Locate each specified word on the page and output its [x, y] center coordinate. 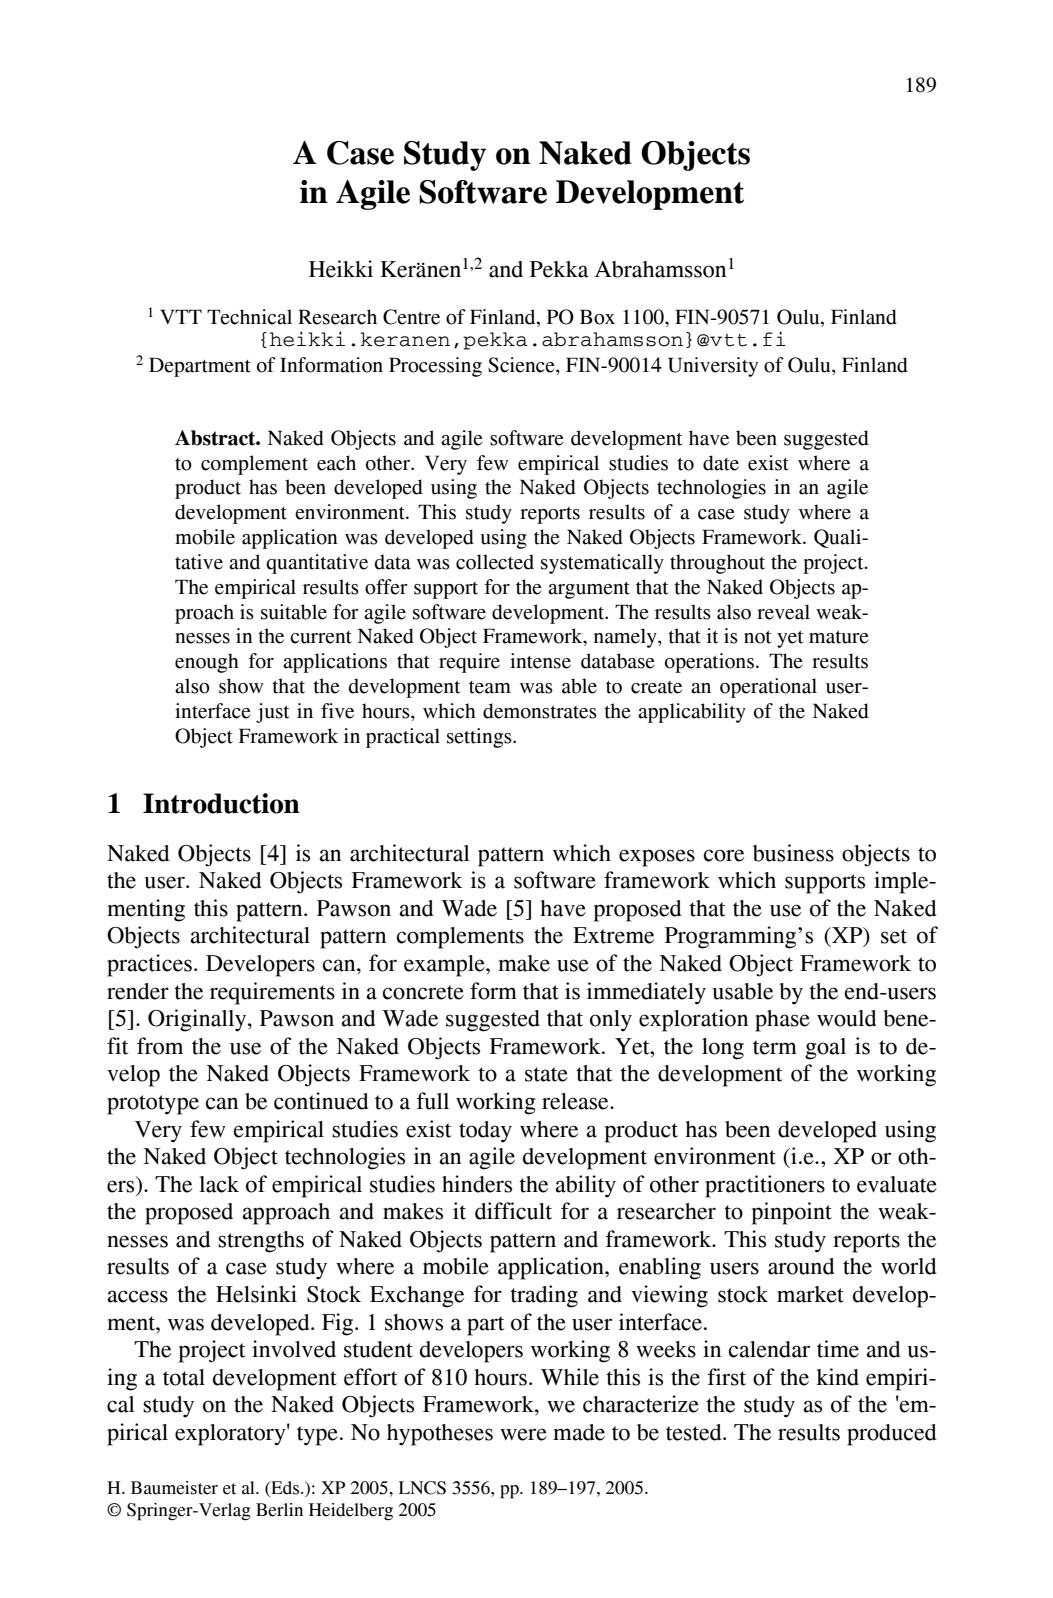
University [713, 367]
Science [522, 366]
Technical [249, 317]
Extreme [613, 935]
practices [149, 965]
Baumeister [174, 1488]
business [793, 853]
